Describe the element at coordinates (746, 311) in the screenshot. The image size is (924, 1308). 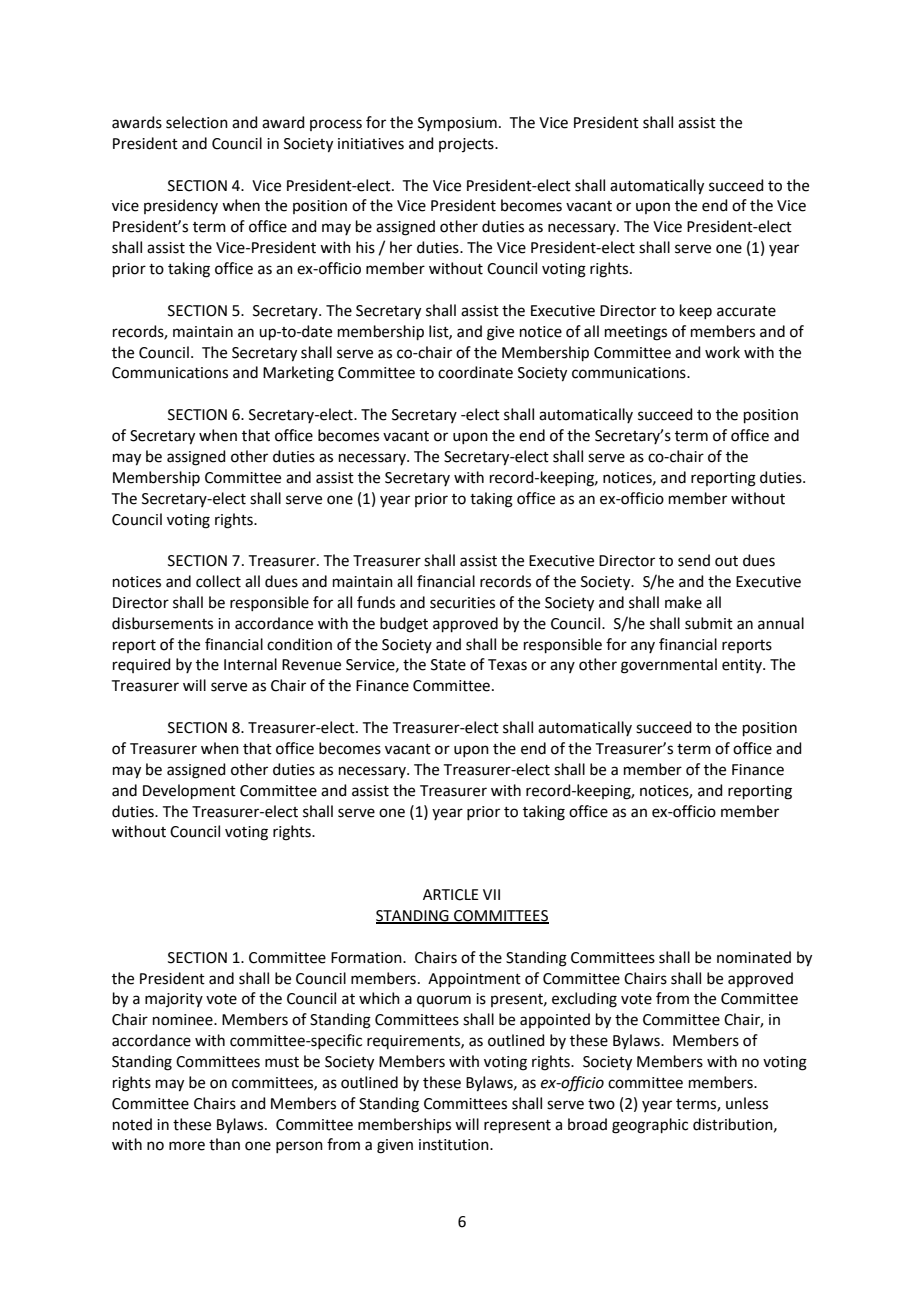
I see `accurate` at that location.
